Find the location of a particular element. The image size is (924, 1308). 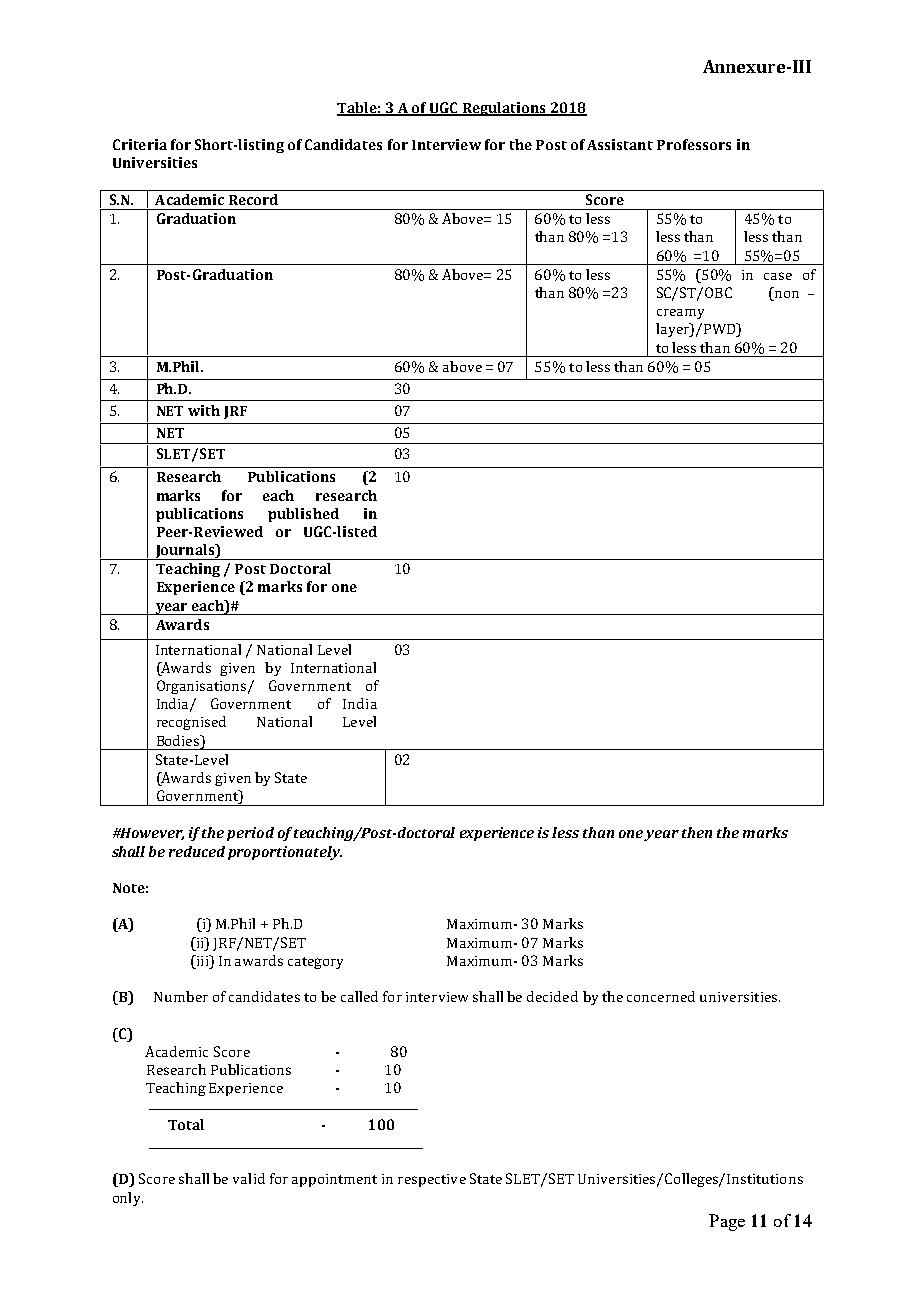

respective is located at coordinates (432, 1180).
